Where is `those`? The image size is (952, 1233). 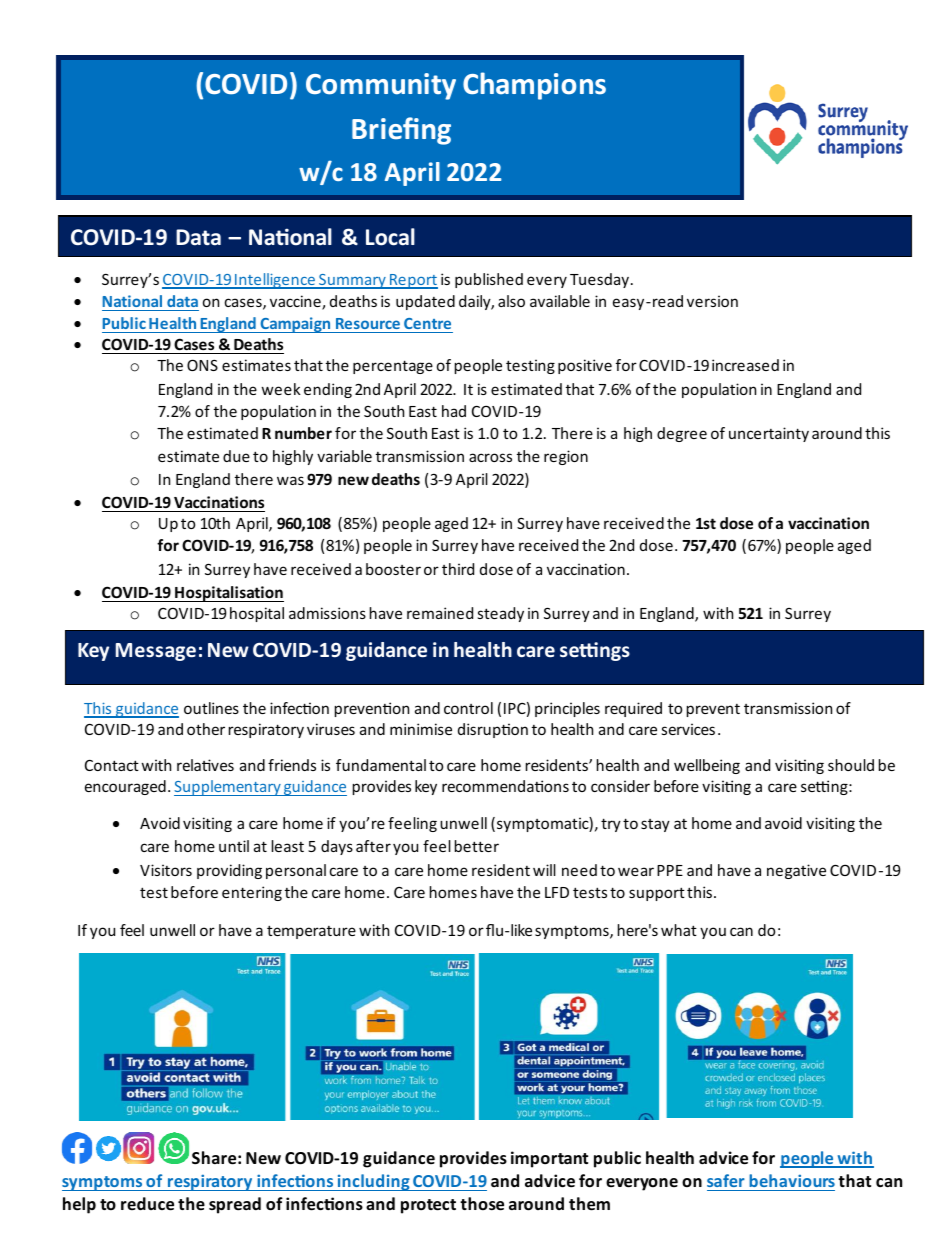
those is located at coordinates (482, 1204).
